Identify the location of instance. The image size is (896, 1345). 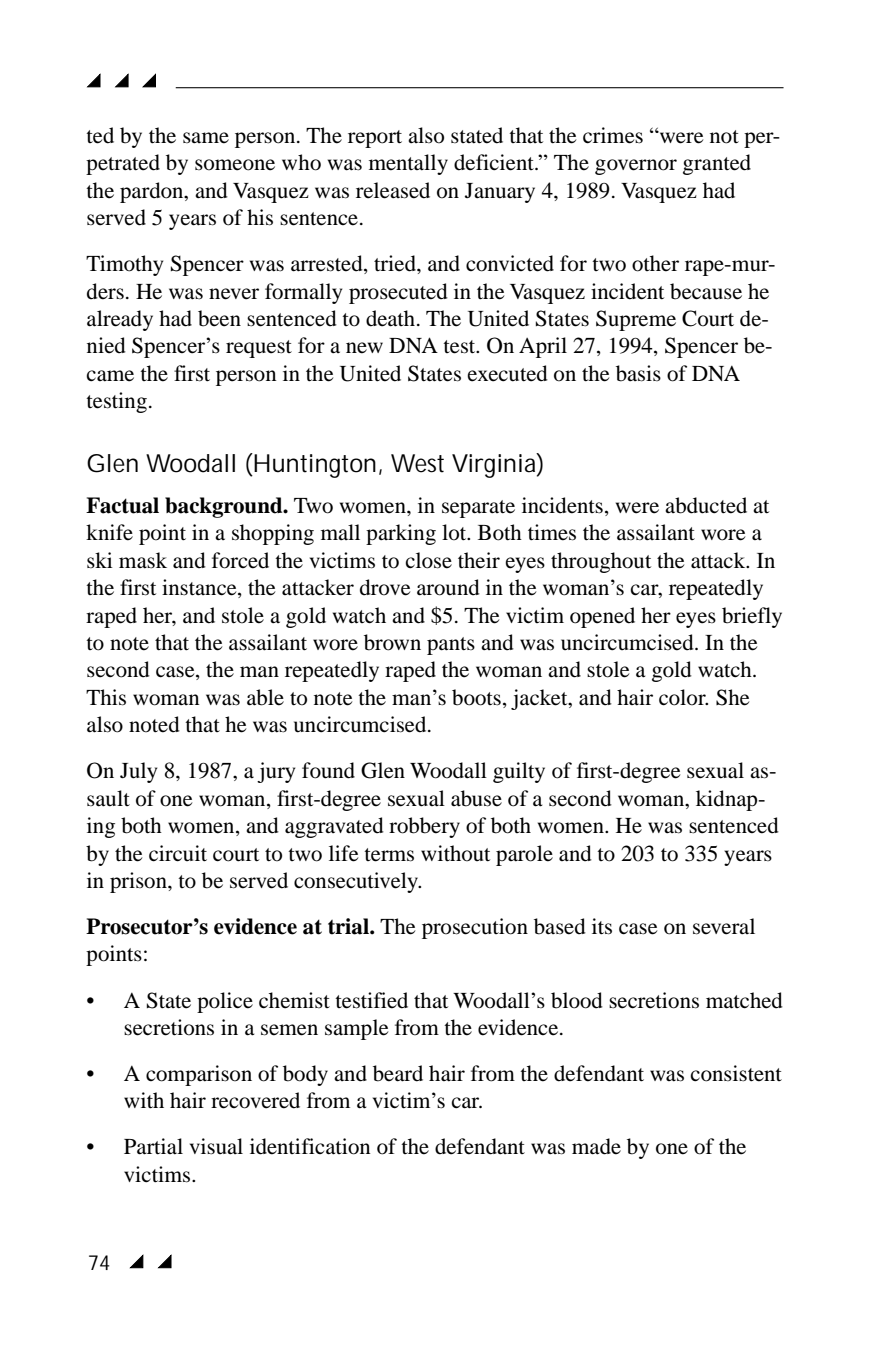
(200, 588).
